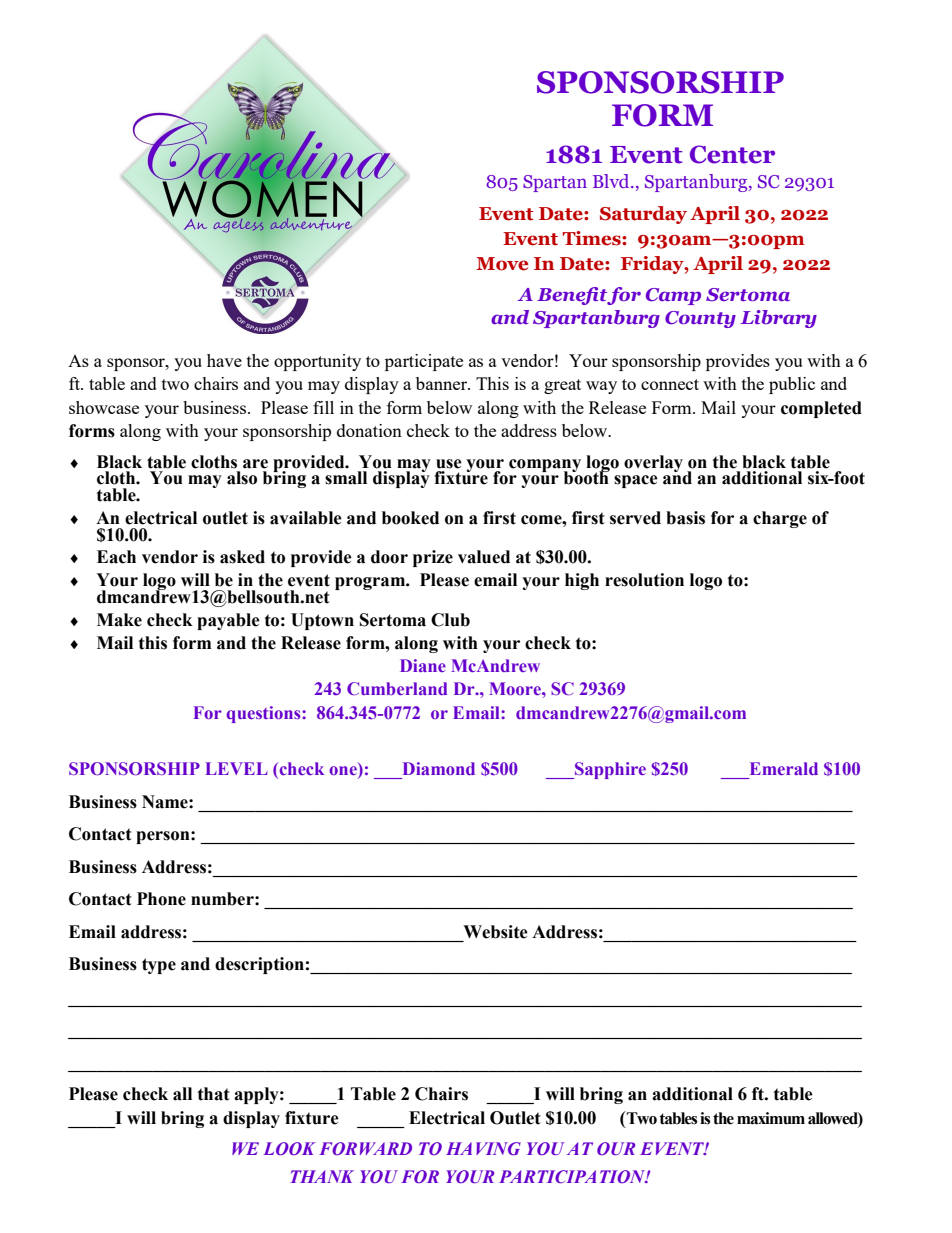 The height and width of the screenshot is (1233, 952). Describe the element at coordinates (423, 665) in the screenshot. I see `Diane` at that location.
